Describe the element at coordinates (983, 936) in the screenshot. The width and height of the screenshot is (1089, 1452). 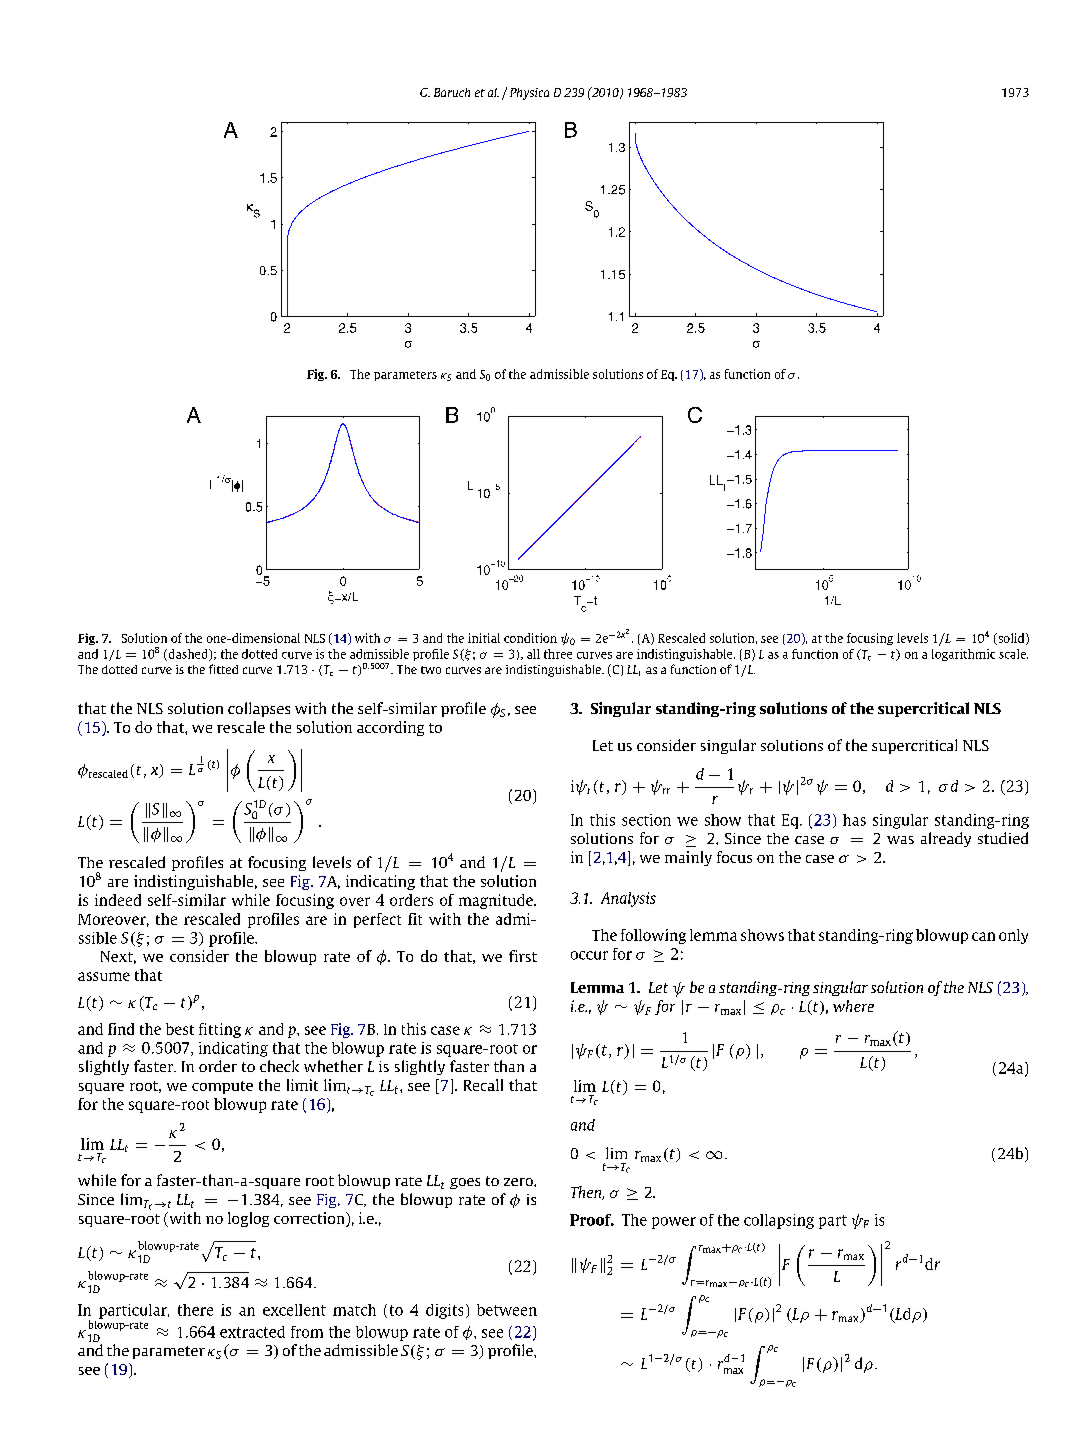
I see `can` at that location.
